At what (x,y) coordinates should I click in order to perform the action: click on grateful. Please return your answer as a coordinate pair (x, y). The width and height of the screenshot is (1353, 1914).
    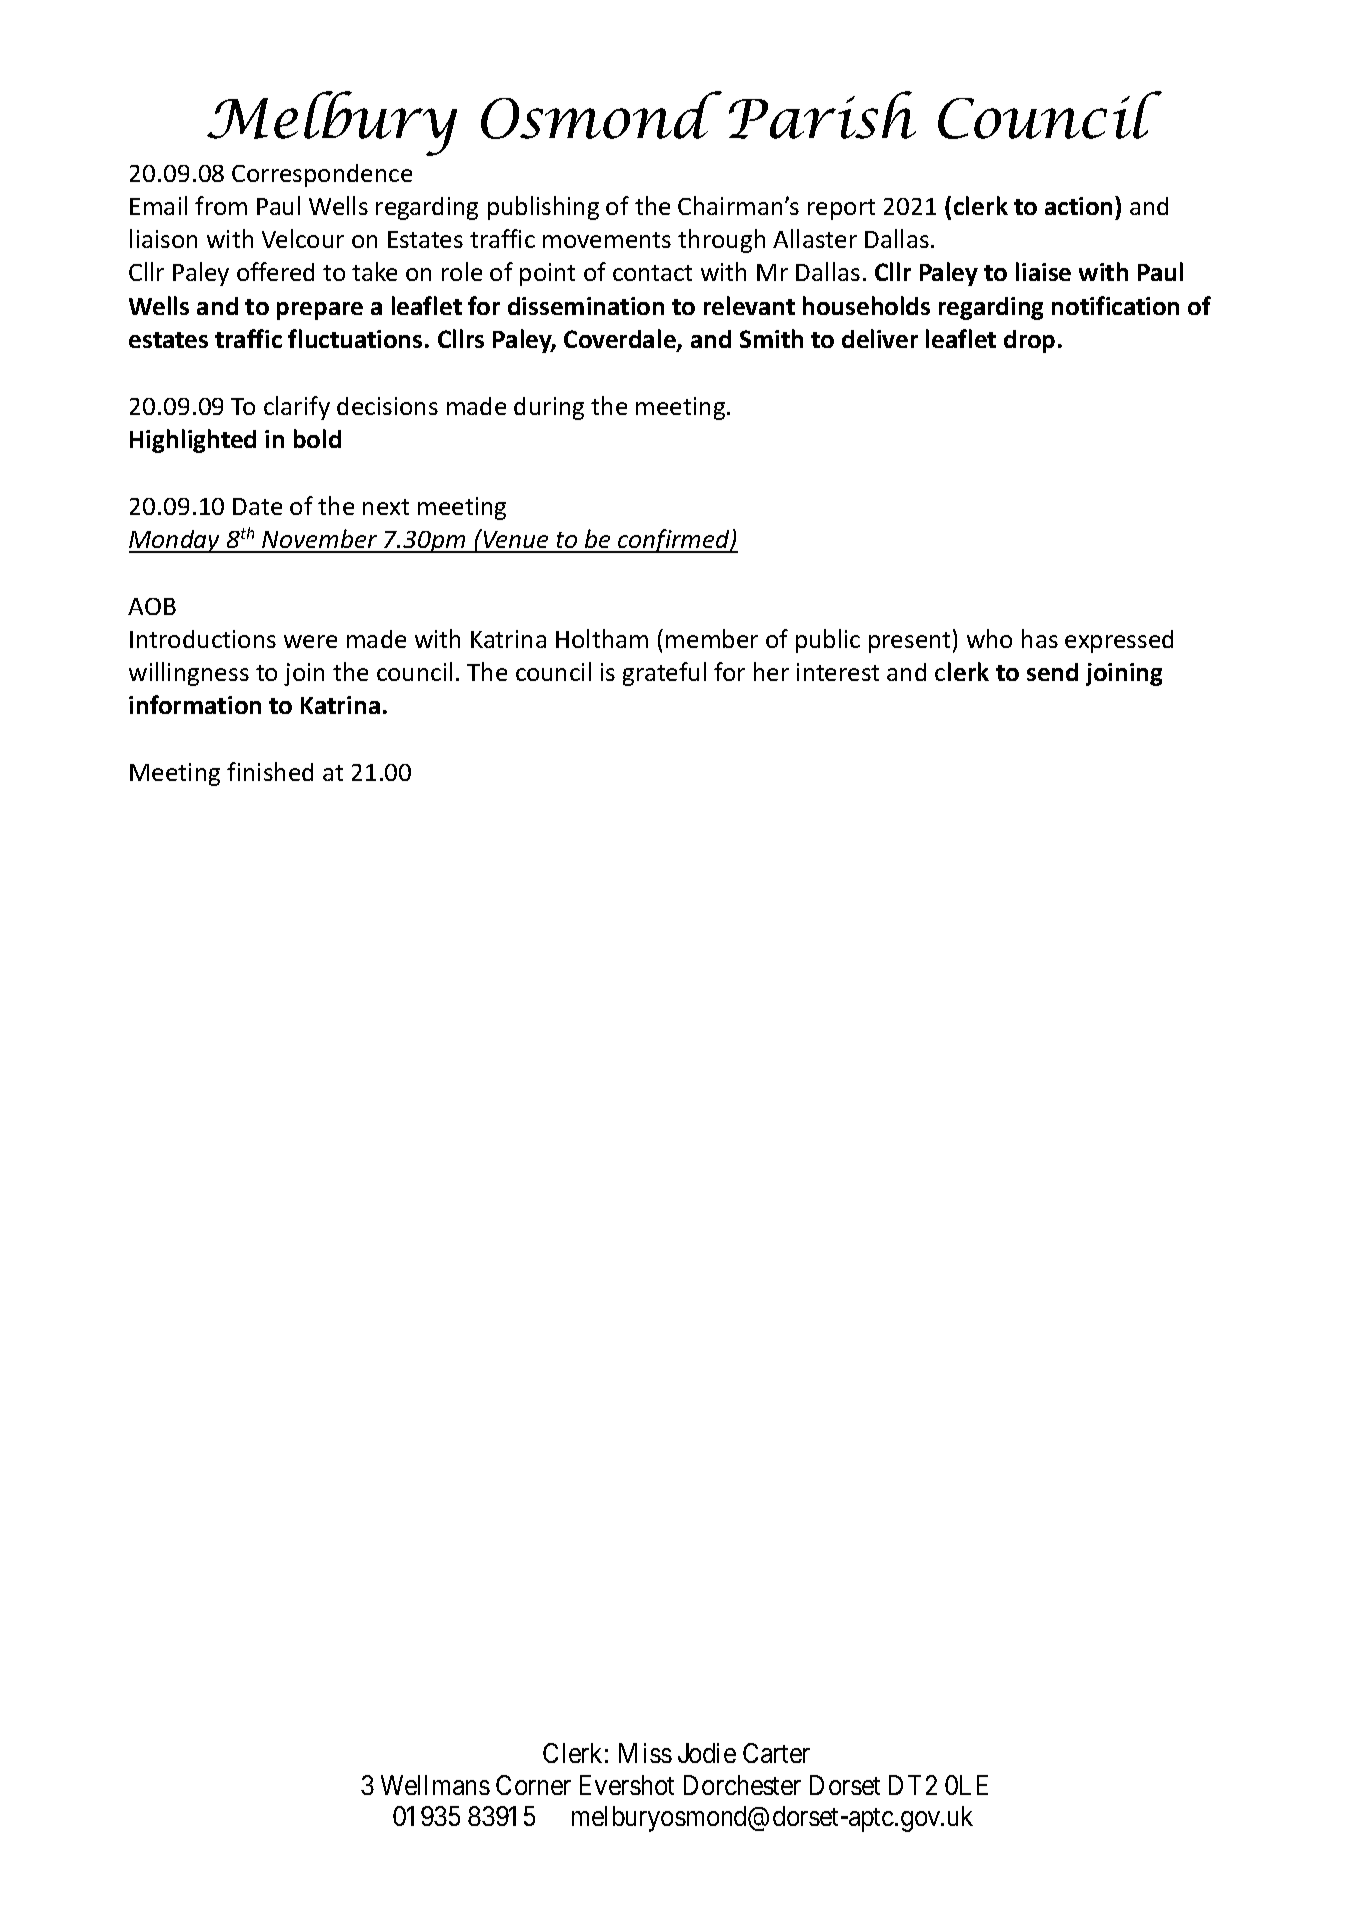
    Looking at the image, I should click on (664, 674).
